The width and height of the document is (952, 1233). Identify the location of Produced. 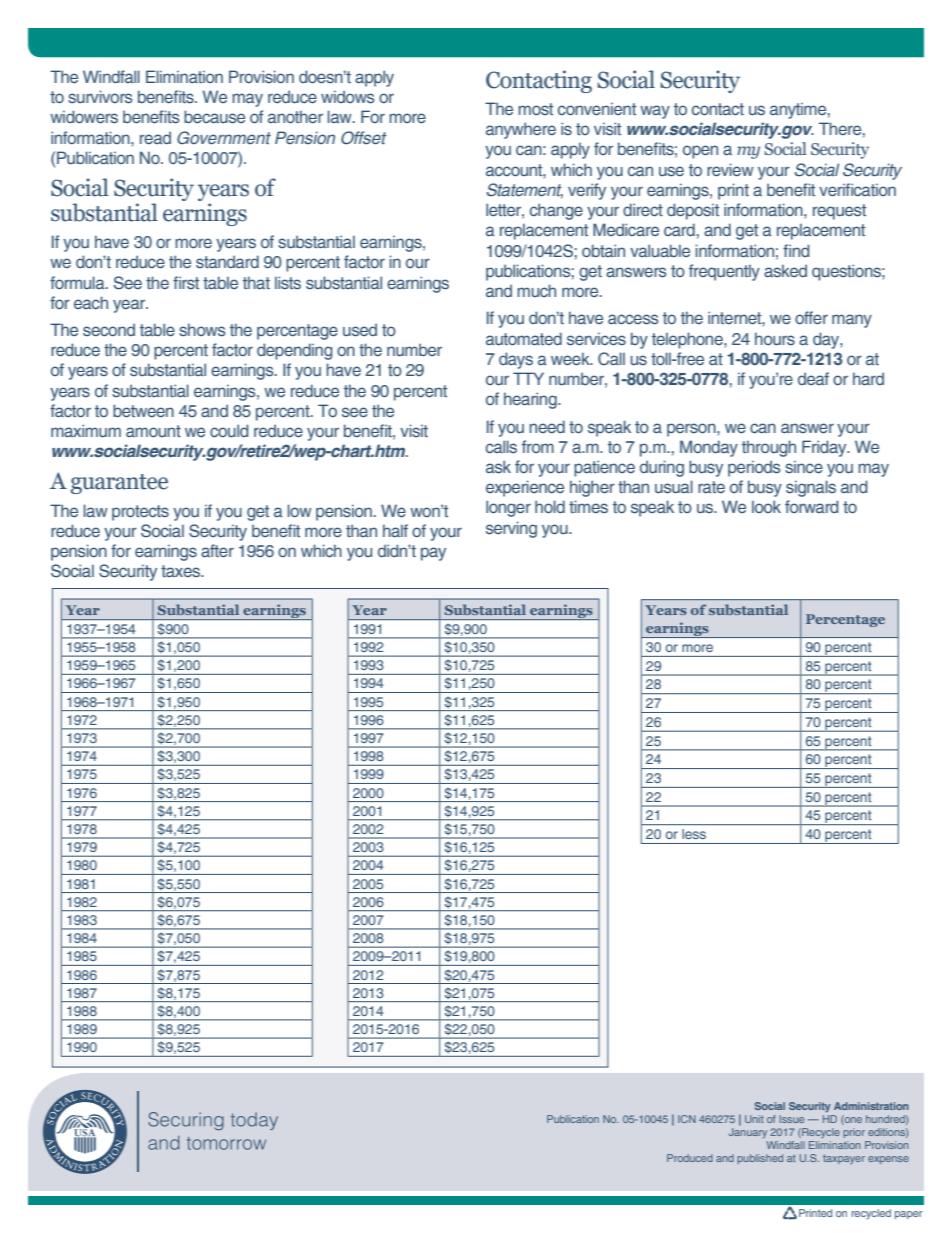
(690, 1158).
